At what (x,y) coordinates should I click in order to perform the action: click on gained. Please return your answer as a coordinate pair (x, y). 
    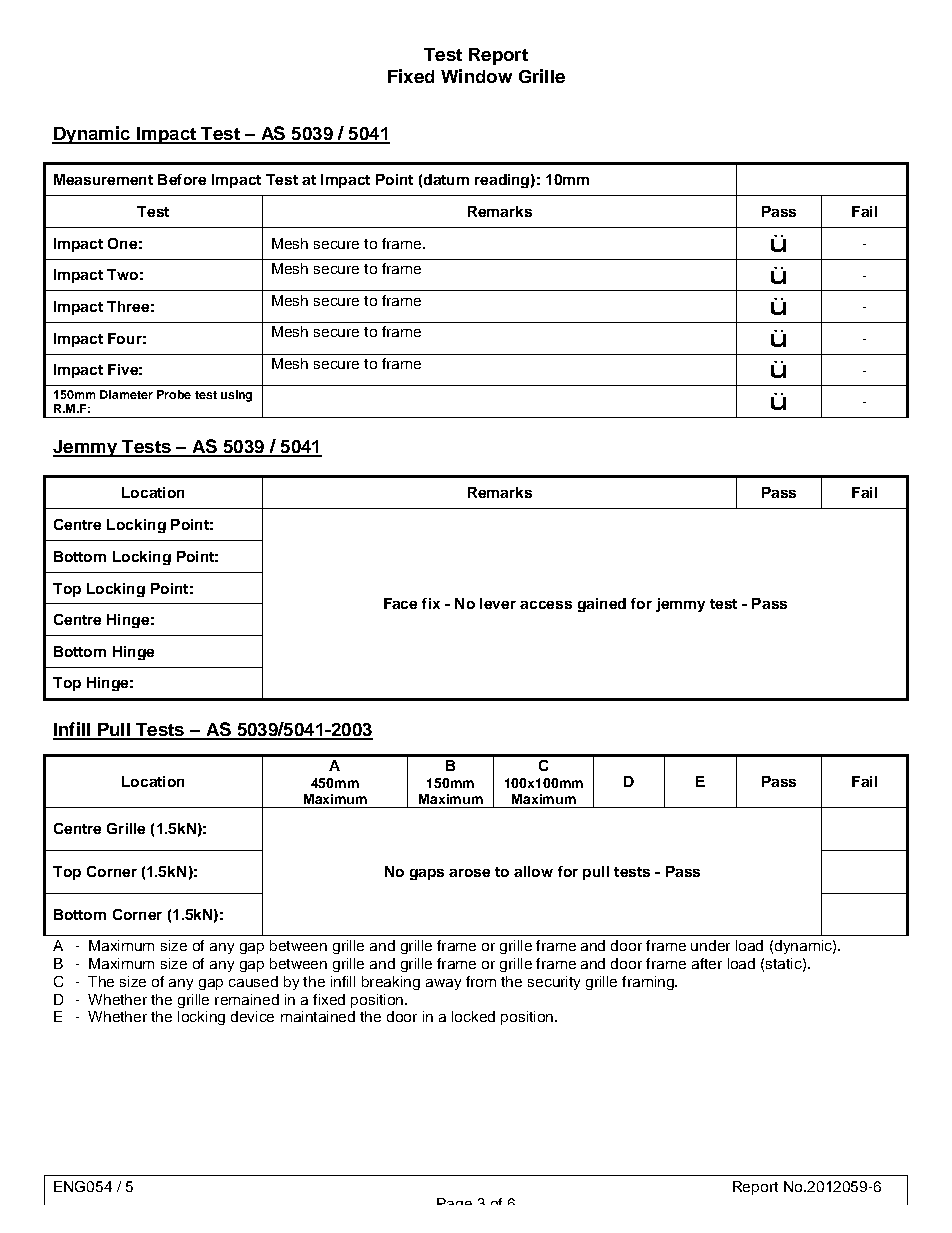
    Looking at the image, I should click on (602, 605).
